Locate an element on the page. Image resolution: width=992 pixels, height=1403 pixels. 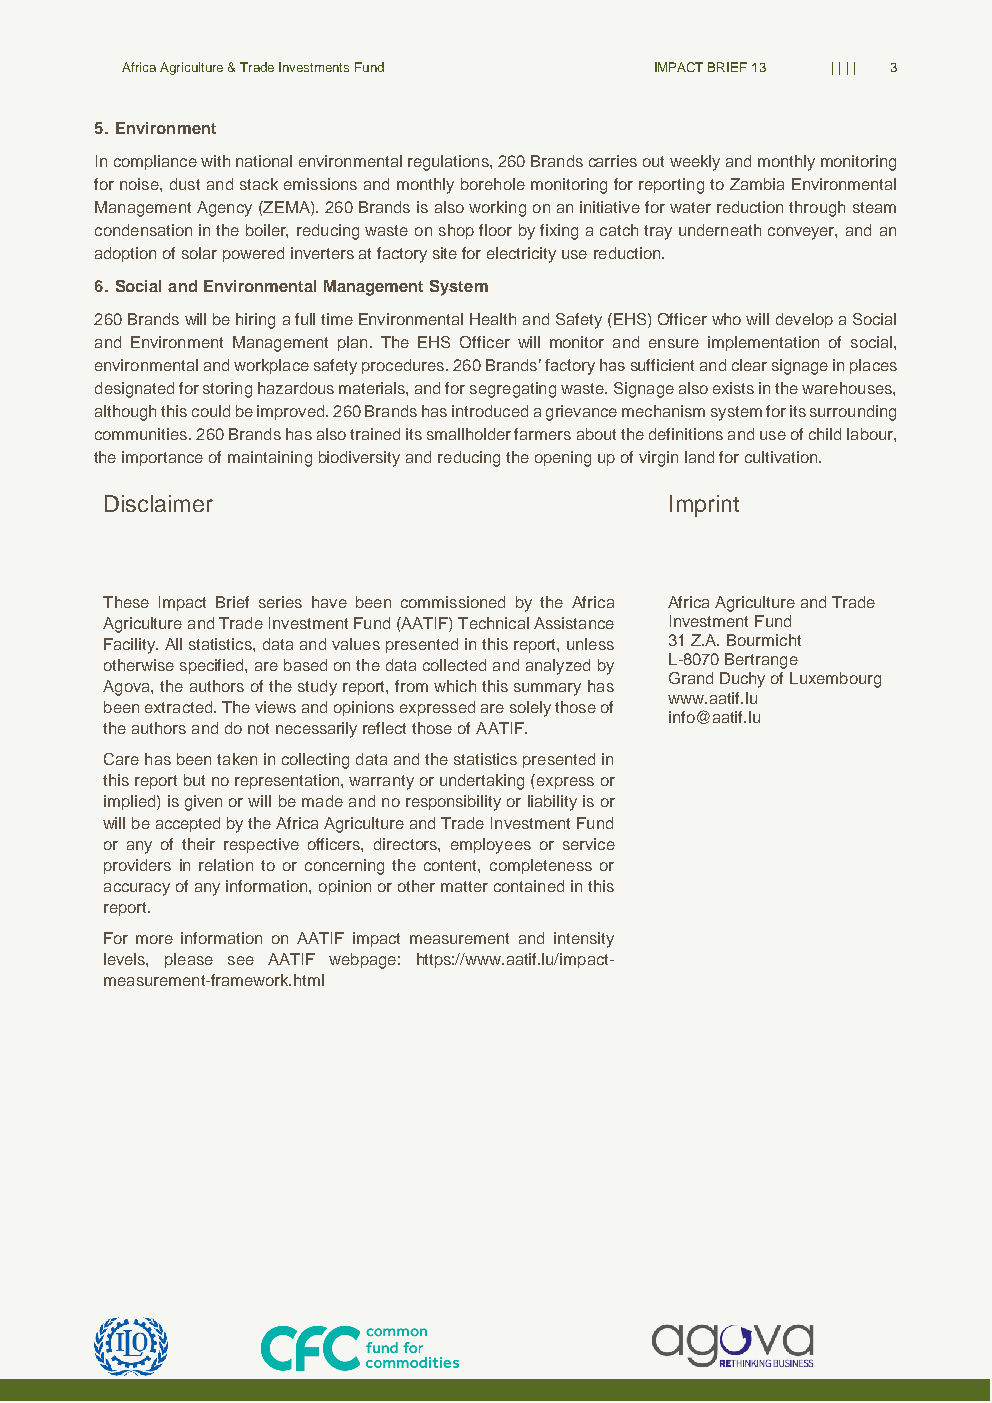
cultivation is located at coordinates (782, 457).
